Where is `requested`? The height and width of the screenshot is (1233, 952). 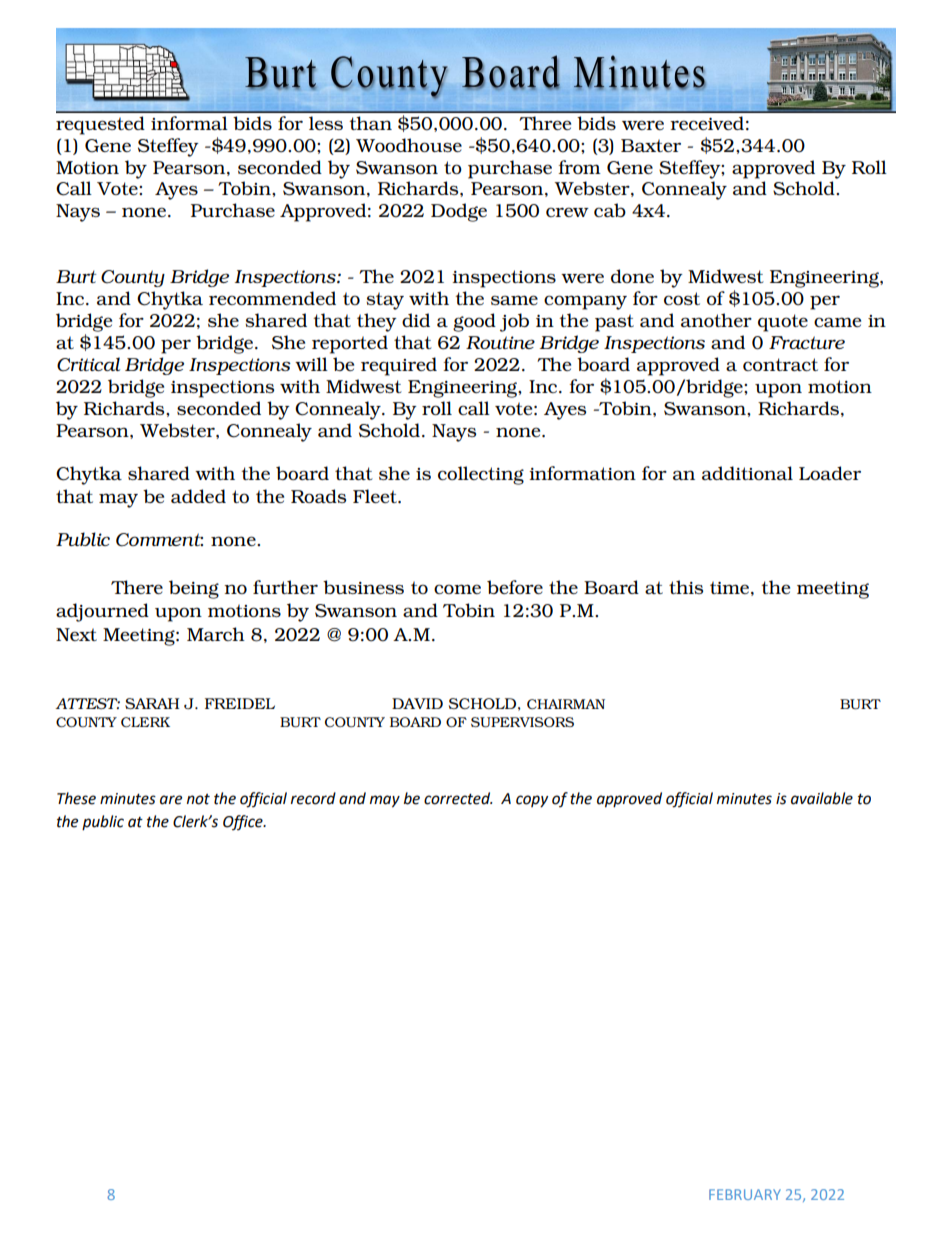 requested is located at coordinates (100, 125).
